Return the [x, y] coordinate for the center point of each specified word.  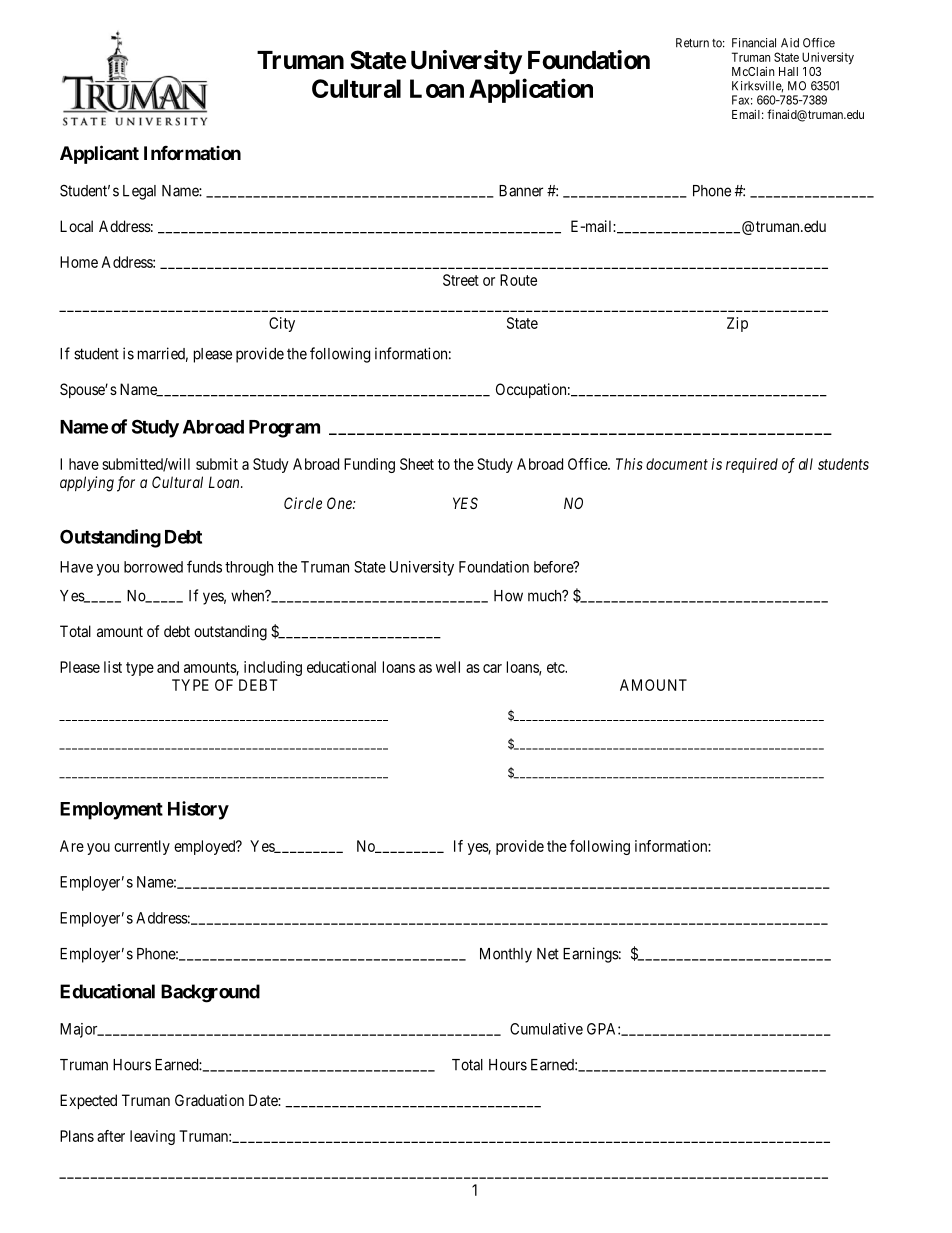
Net [548, 954]
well [448, 667]
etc [556, 667]
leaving [152, 1137]
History [198, 810]
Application [531, 90]
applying [87, 484]
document [677, 464]
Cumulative [546, 1029]
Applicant [99, 154]
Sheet [417, 464]
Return [692, 43]
